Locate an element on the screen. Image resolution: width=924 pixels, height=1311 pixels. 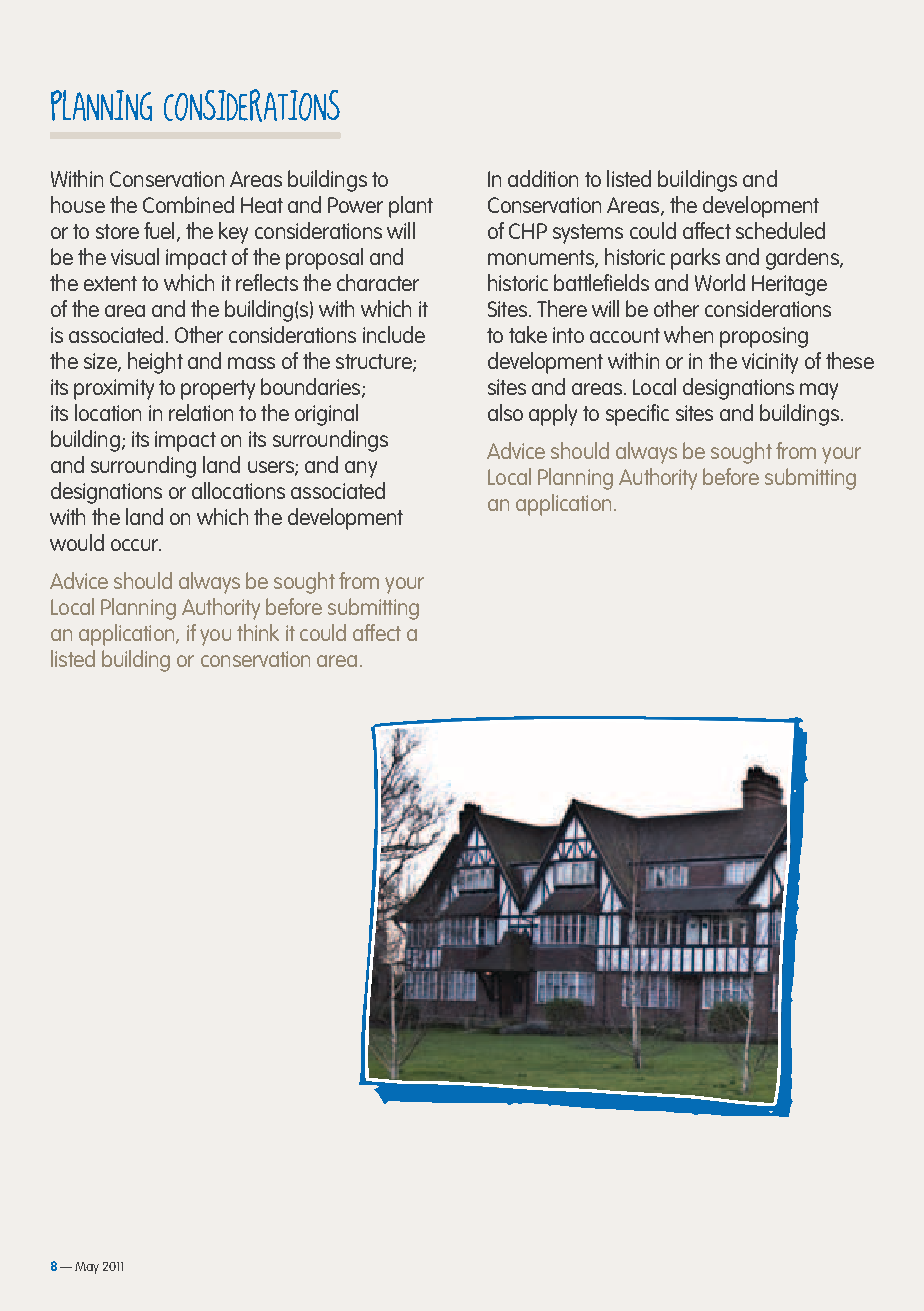
Combined is located at coordinates (188, 204).
